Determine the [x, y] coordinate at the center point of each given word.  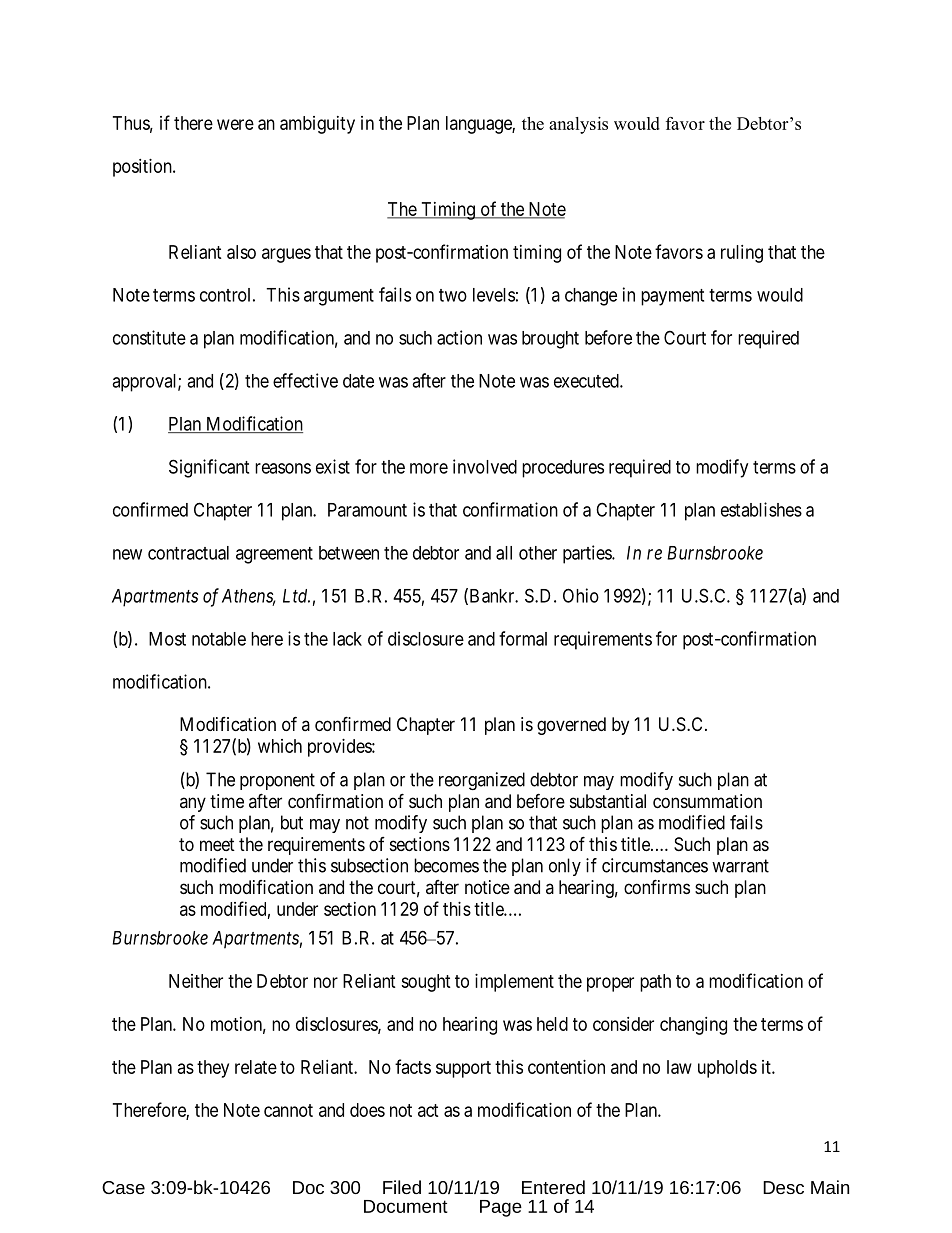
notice [487, 887]
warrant [740, 866]
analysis [578, 125]
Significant [209, 468]
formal [523, 638]
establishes [761, 509]
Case [123, 1187]
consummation [707, 801]
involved [485, 466]
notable [219, 639]
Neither [196, 981]
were [235, 124]
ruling [742, 254]
